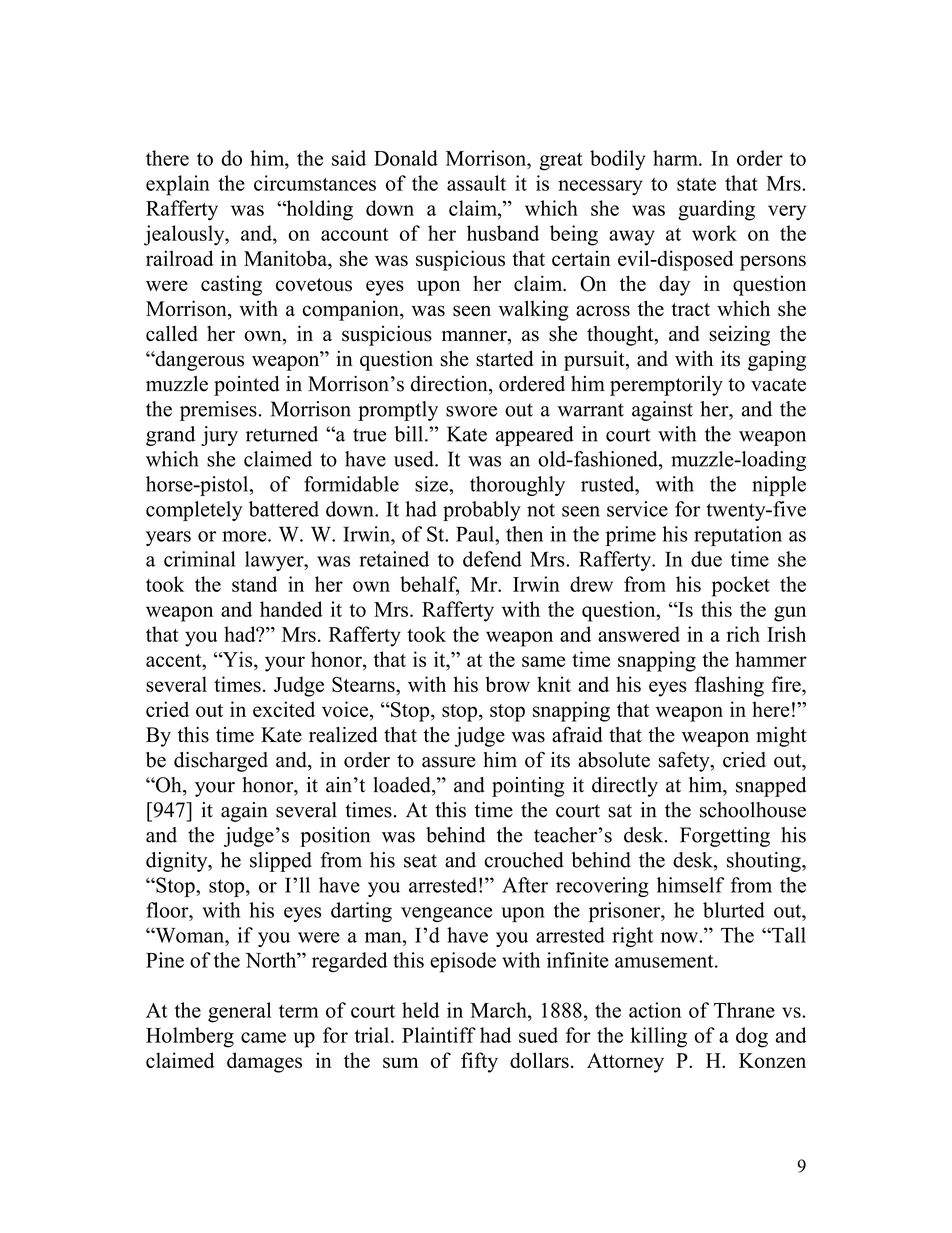 The height and width of the page is (1233, 952). Describe the element at coordinates (479, 1062) in the page. I see `fifty` at that location.
